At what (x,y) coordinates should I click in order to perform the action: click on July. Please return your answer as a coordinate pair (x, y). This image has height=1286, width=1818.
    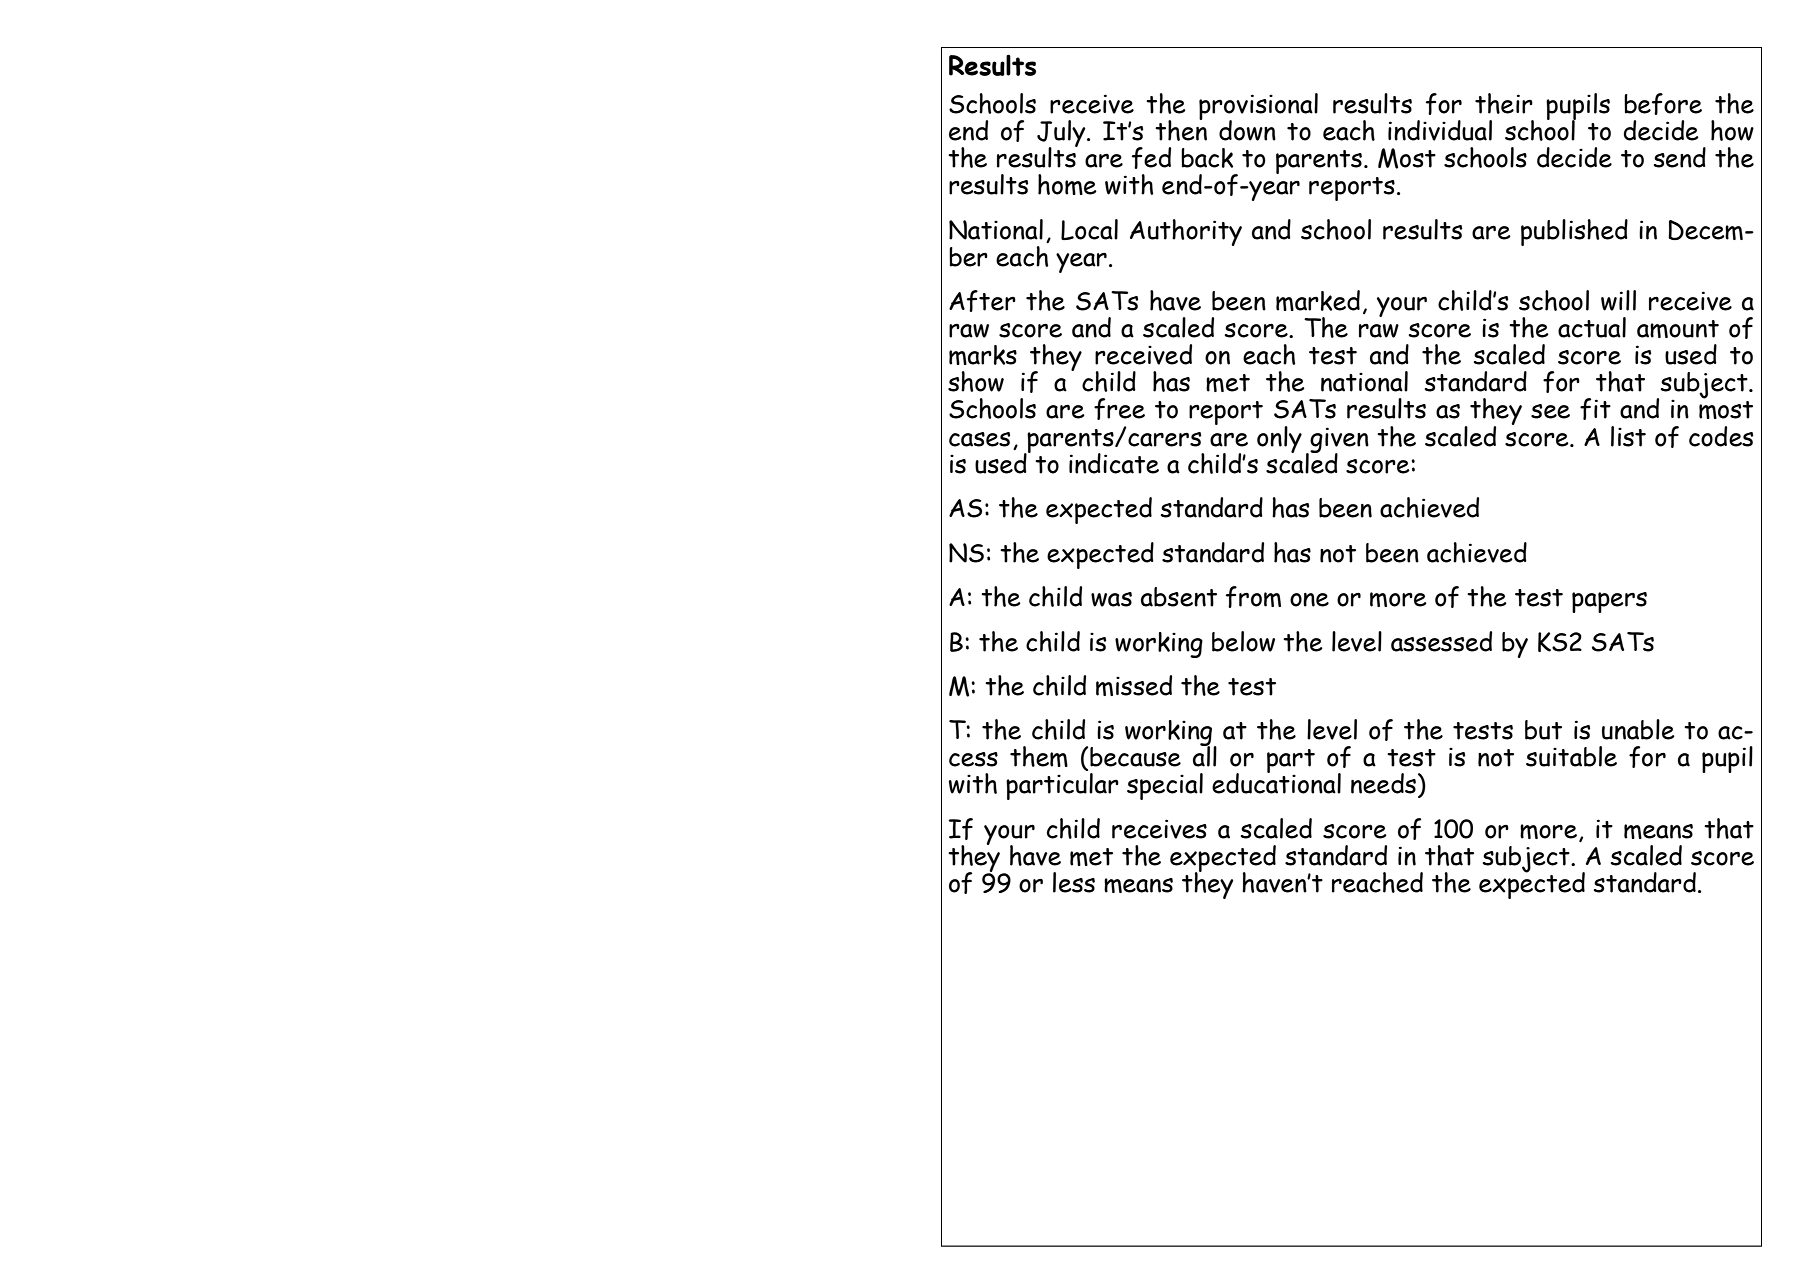
    Looking at the image, I should click on (1062, 134).
